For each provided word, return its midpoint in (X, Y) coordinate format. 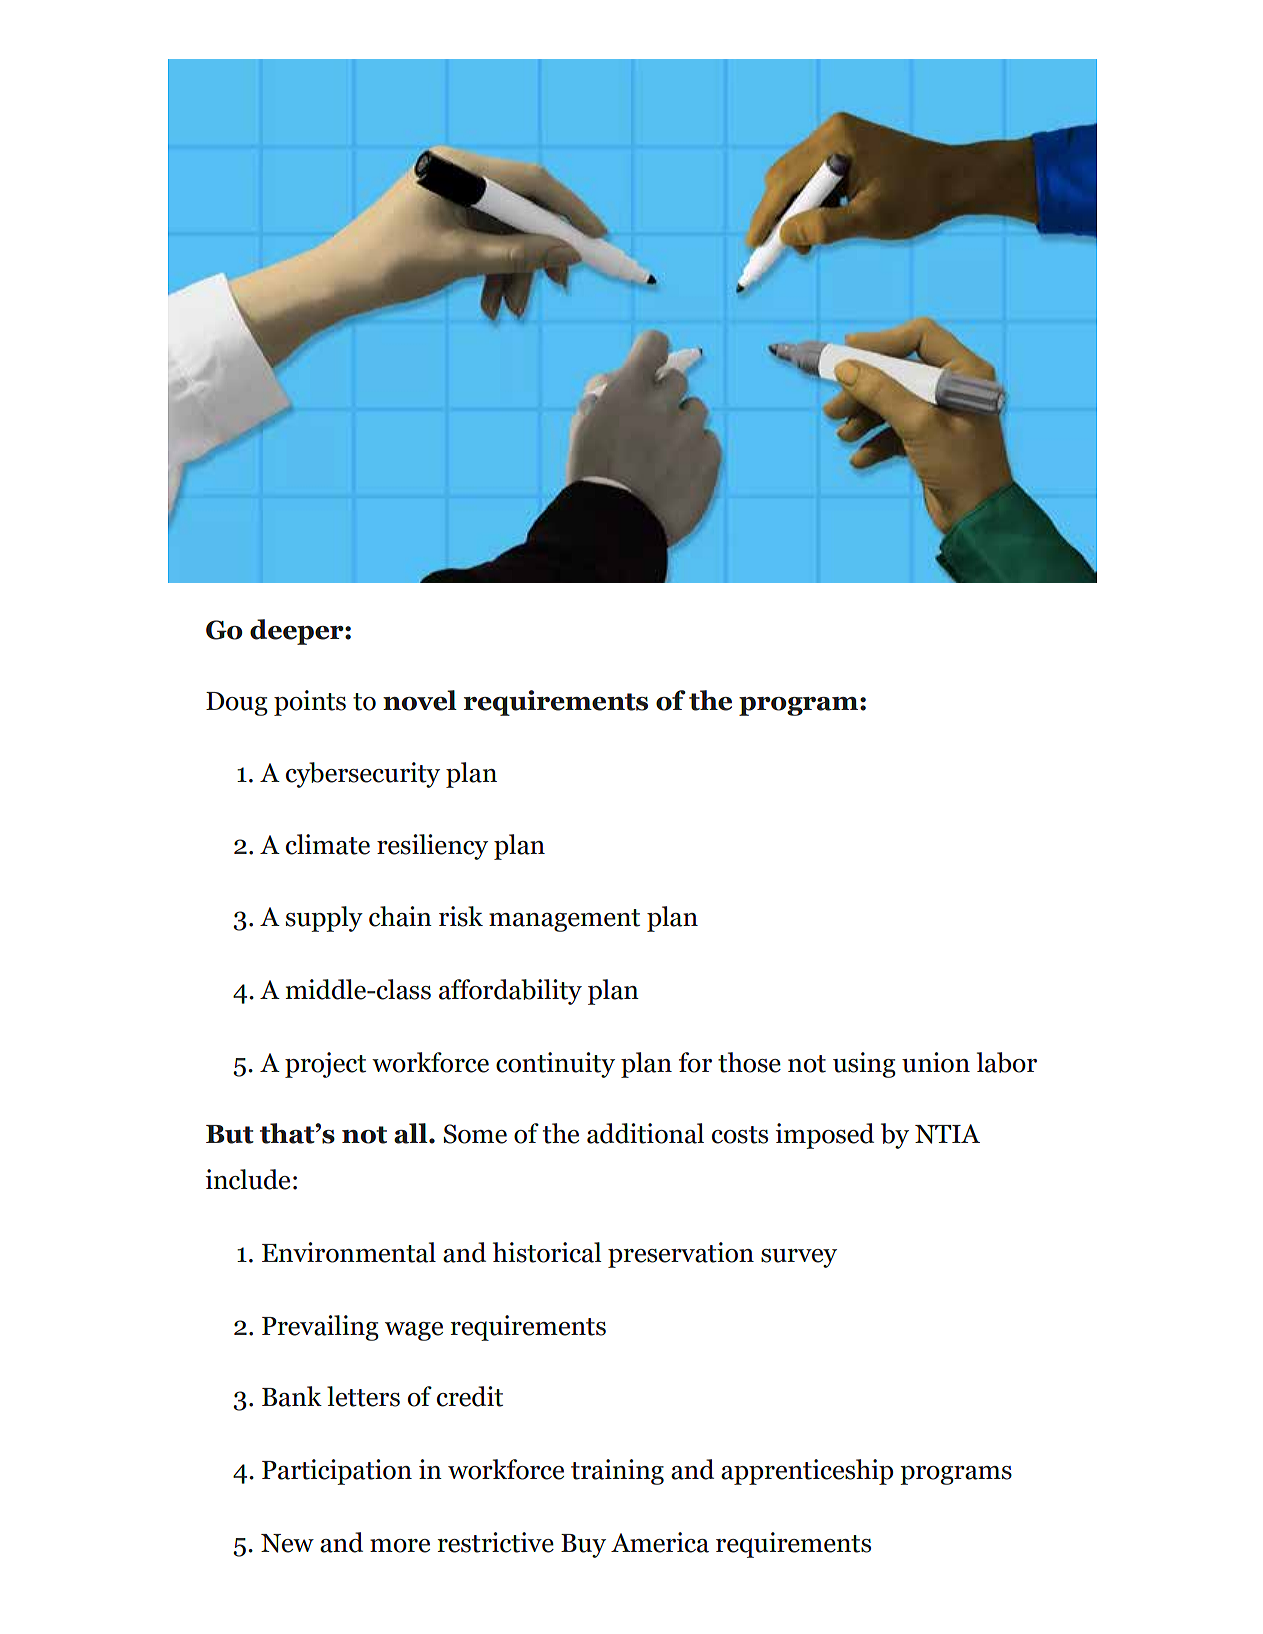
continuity (555, 1065)
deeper (298, 632)
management (564, 920)
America (660, 1542)
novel (420, 700)
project (325, 1065)
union (936, 1062)
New (287, 1543)
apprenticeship (807, 1472)
